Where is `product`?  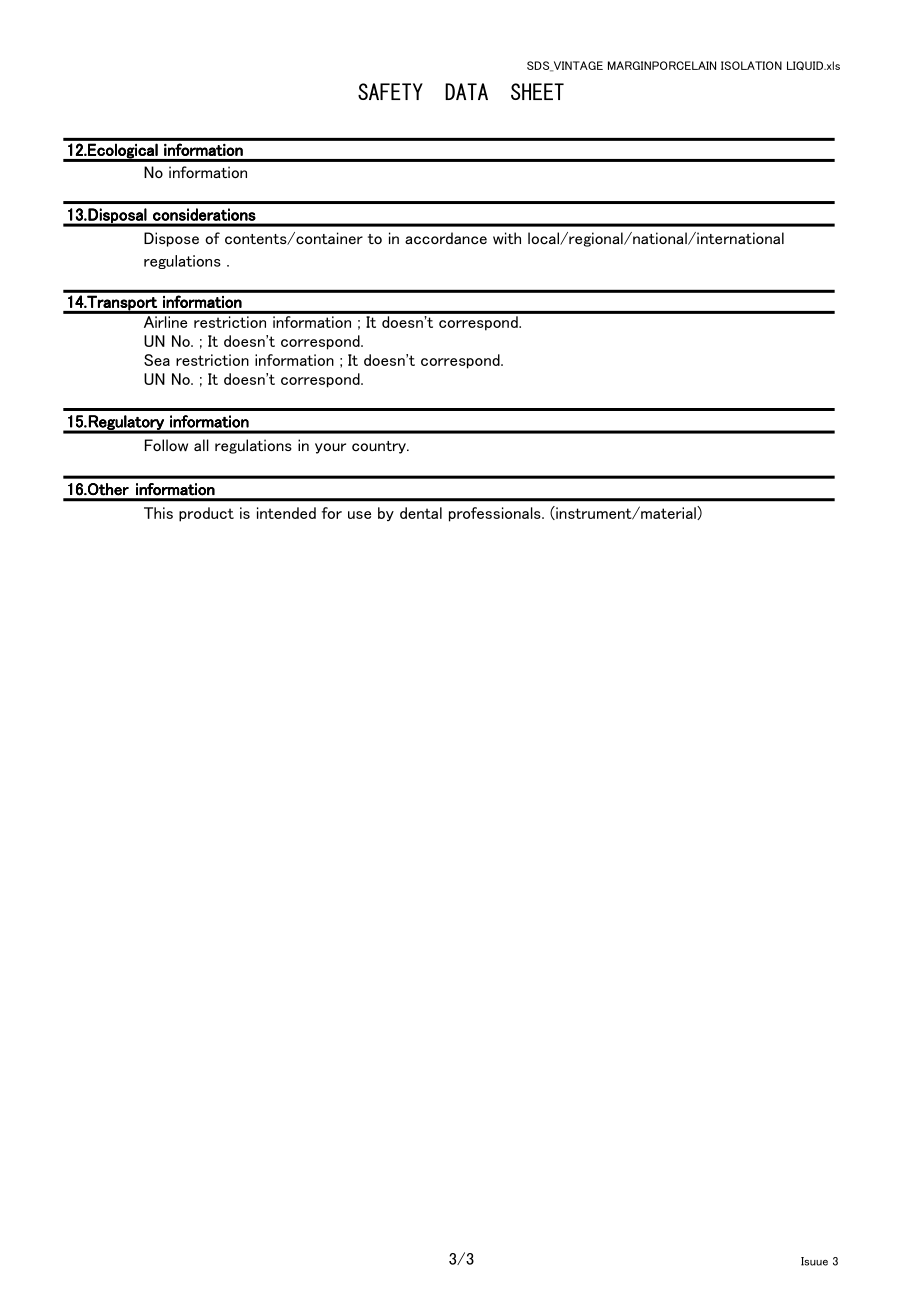 product is located at coordinates (206, 514).
